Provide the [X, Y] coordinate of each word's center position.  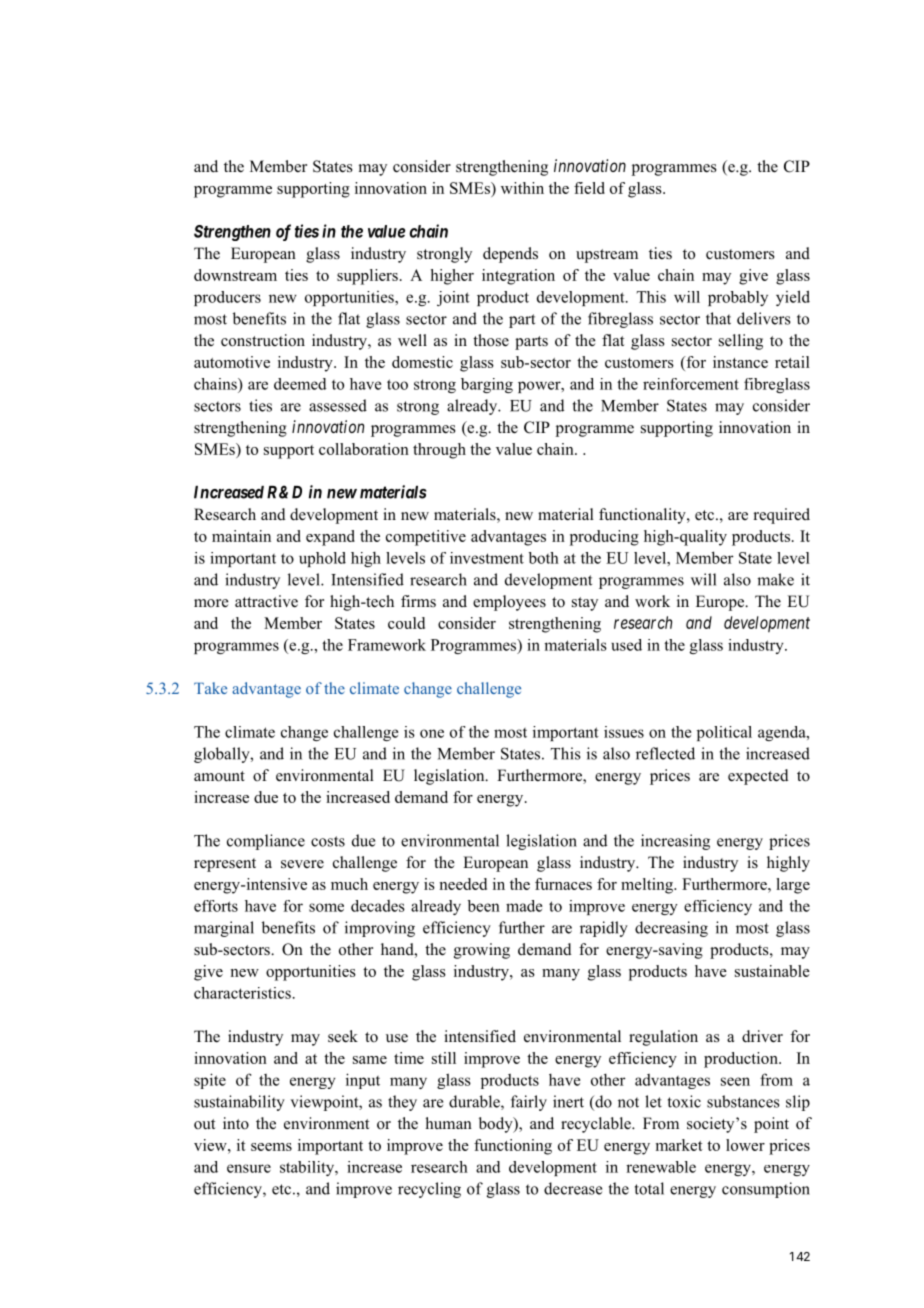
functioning [513, 1147]
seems [271, 1147]
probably [738, 298]
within [522, 188]
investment [487, 558]
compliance [266, 842]
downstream [235, 275]
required [782, 516]
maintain [241, 536]
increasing [675, 842]
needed [463, 884]
